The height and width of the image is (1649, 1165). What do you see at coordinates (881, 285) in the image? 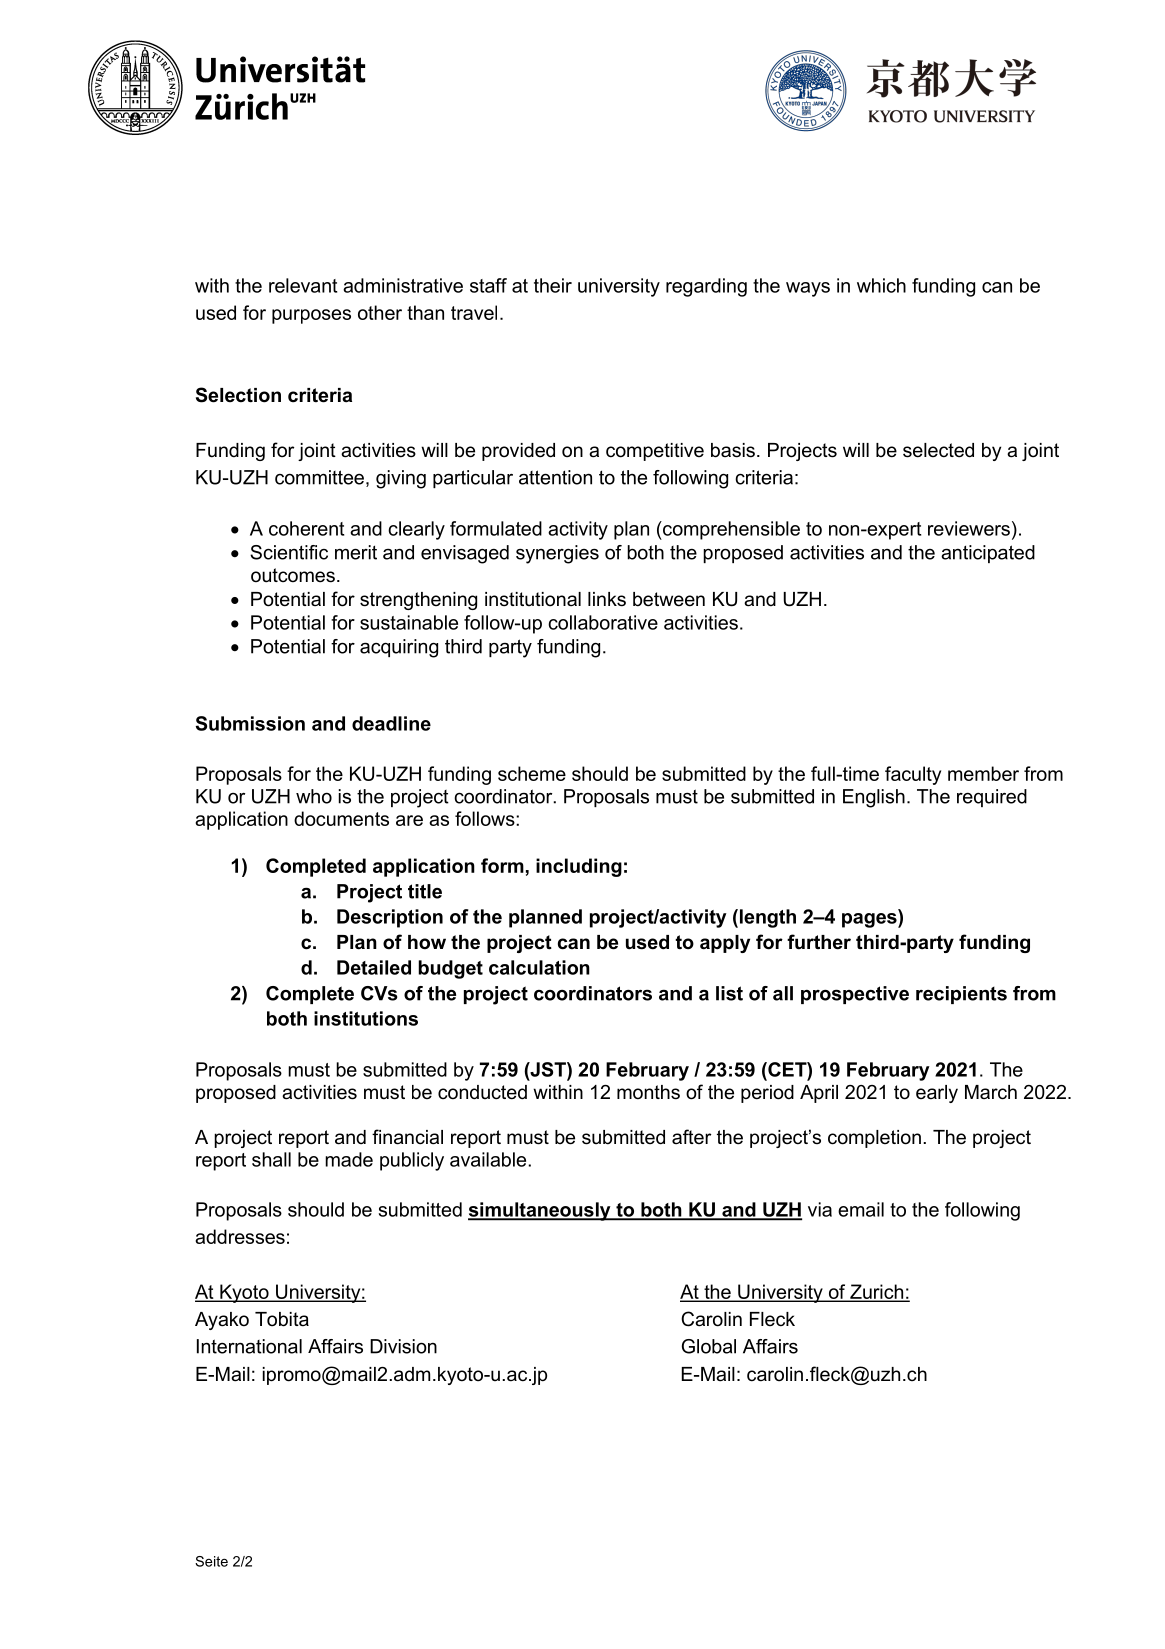
I see `which` at bounding box center [881, 285].
